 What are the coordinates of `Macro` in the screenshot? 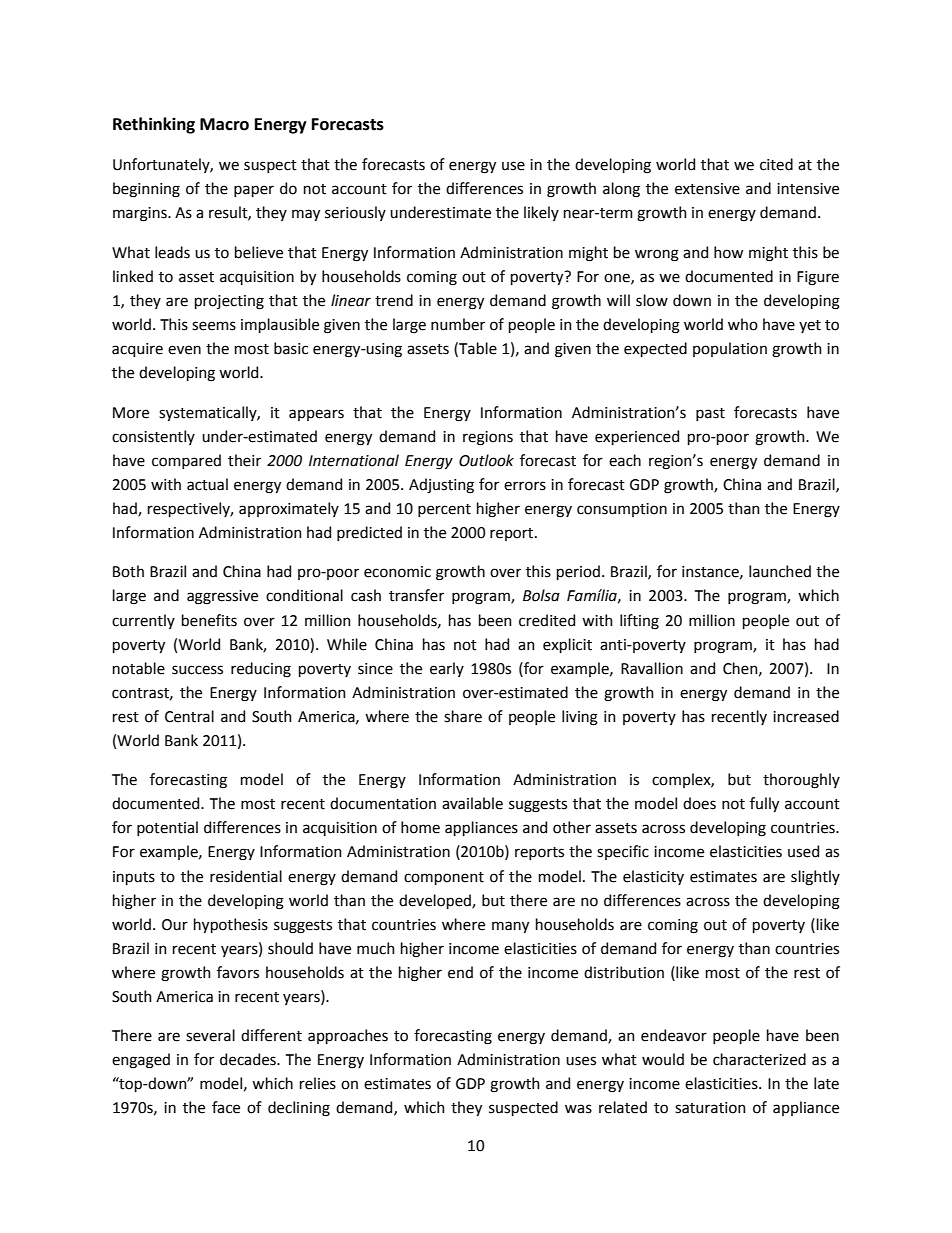 It's located at (224, 124).
